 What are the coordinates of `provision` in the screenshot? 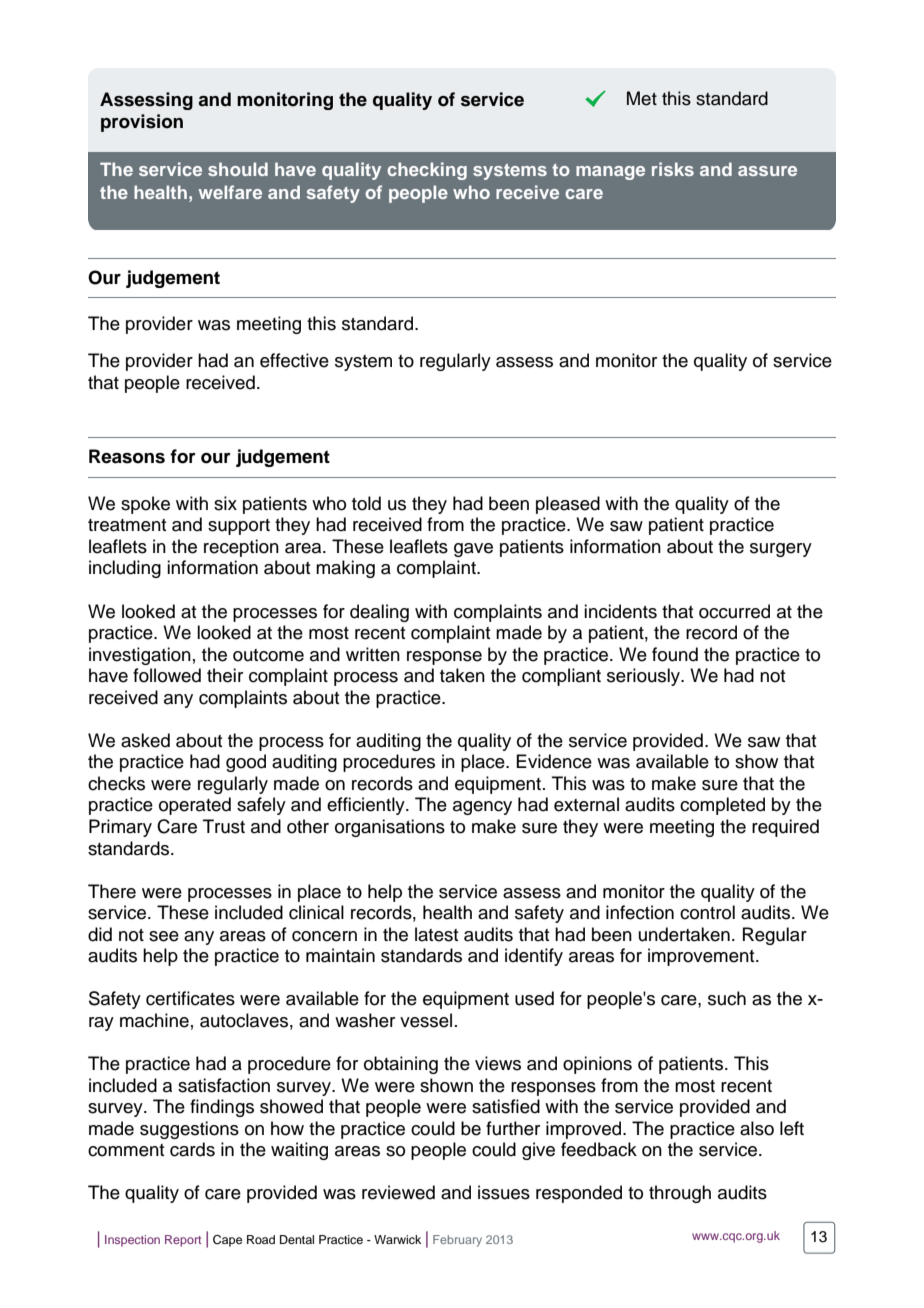 It's located at (142, 123).
